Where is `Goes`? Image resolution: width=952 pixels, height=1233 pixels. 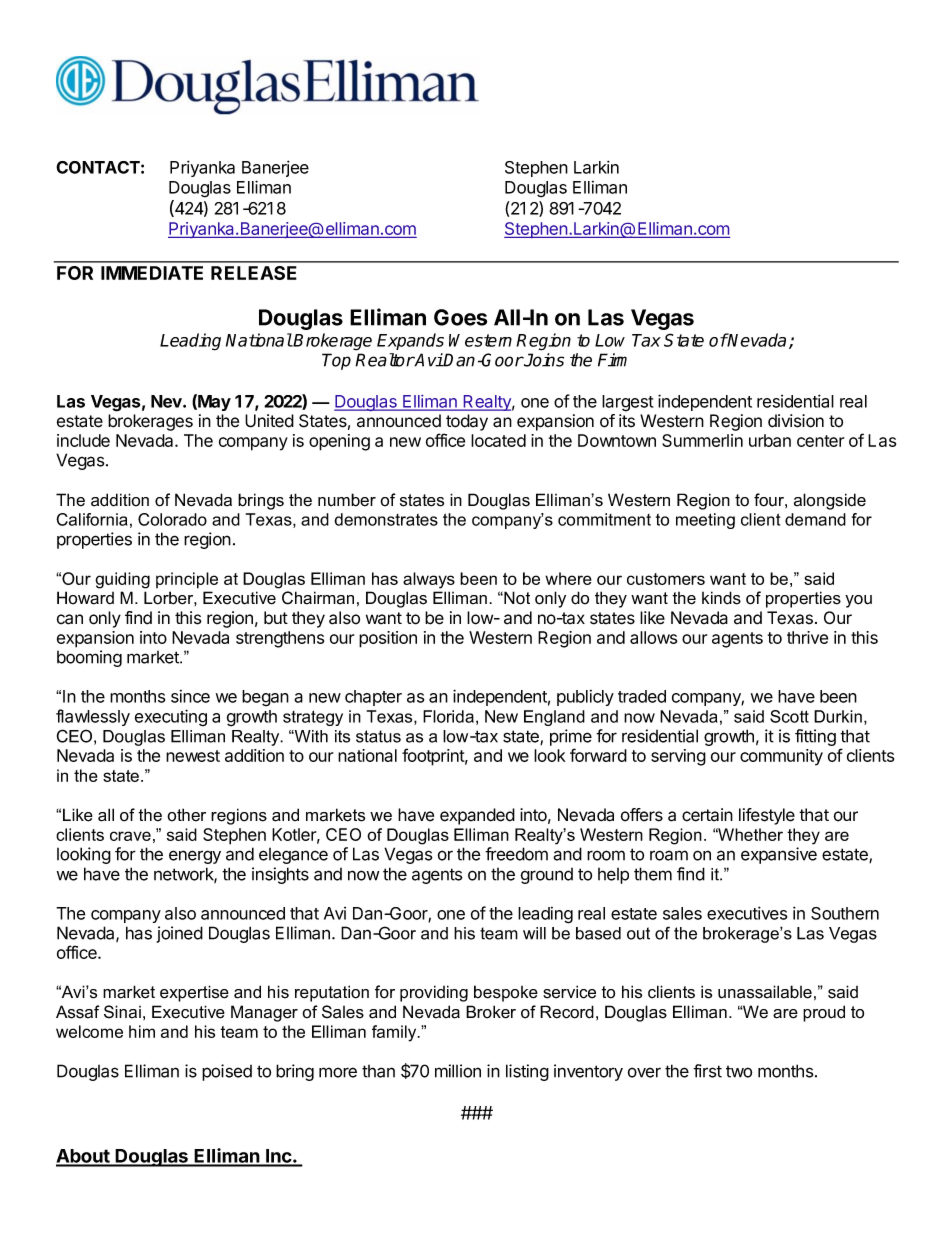
Goes is located at coordinates (460, 317).
